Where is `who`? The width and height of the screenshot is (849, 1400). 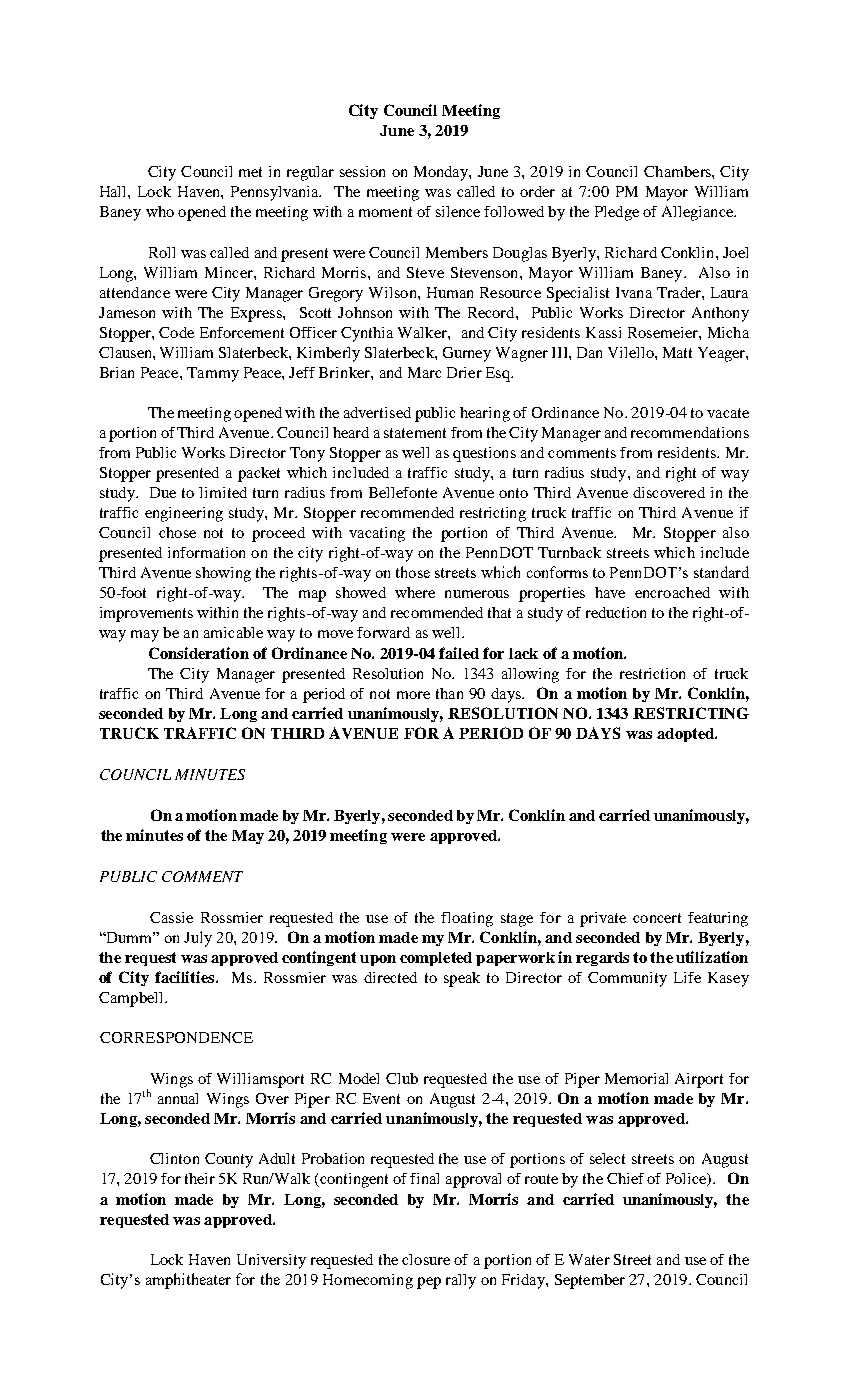 who is located at coordinates (160, 211).
